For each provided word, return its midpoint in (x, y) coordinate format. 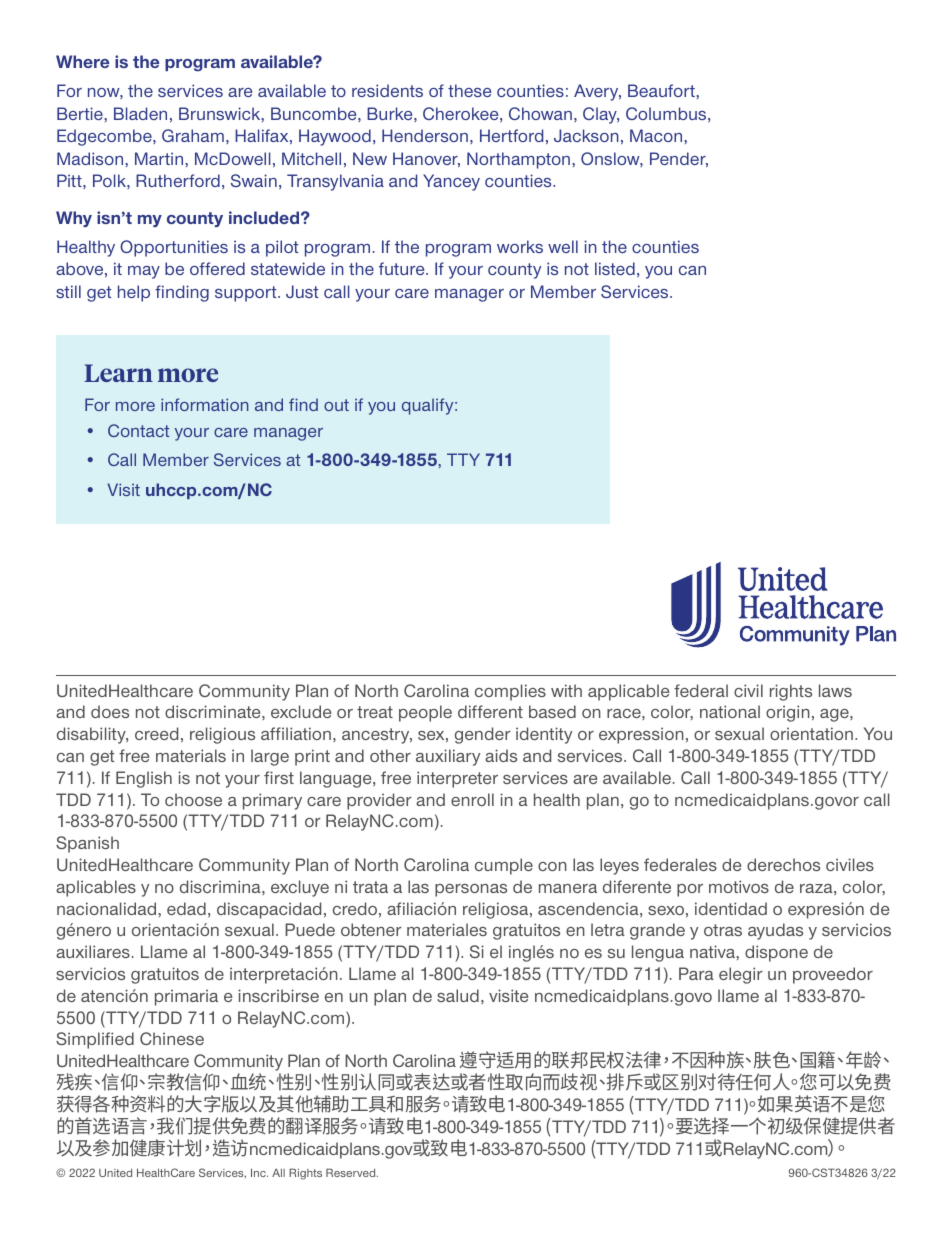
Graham (193, 135)
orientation (811, 733)
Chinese (172, 1038)
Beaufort (662, 90)
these (469, 90)
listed (615, 268)
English (144, 779)
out (336, 405)
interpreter (457, 779)
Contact (138, 430)
